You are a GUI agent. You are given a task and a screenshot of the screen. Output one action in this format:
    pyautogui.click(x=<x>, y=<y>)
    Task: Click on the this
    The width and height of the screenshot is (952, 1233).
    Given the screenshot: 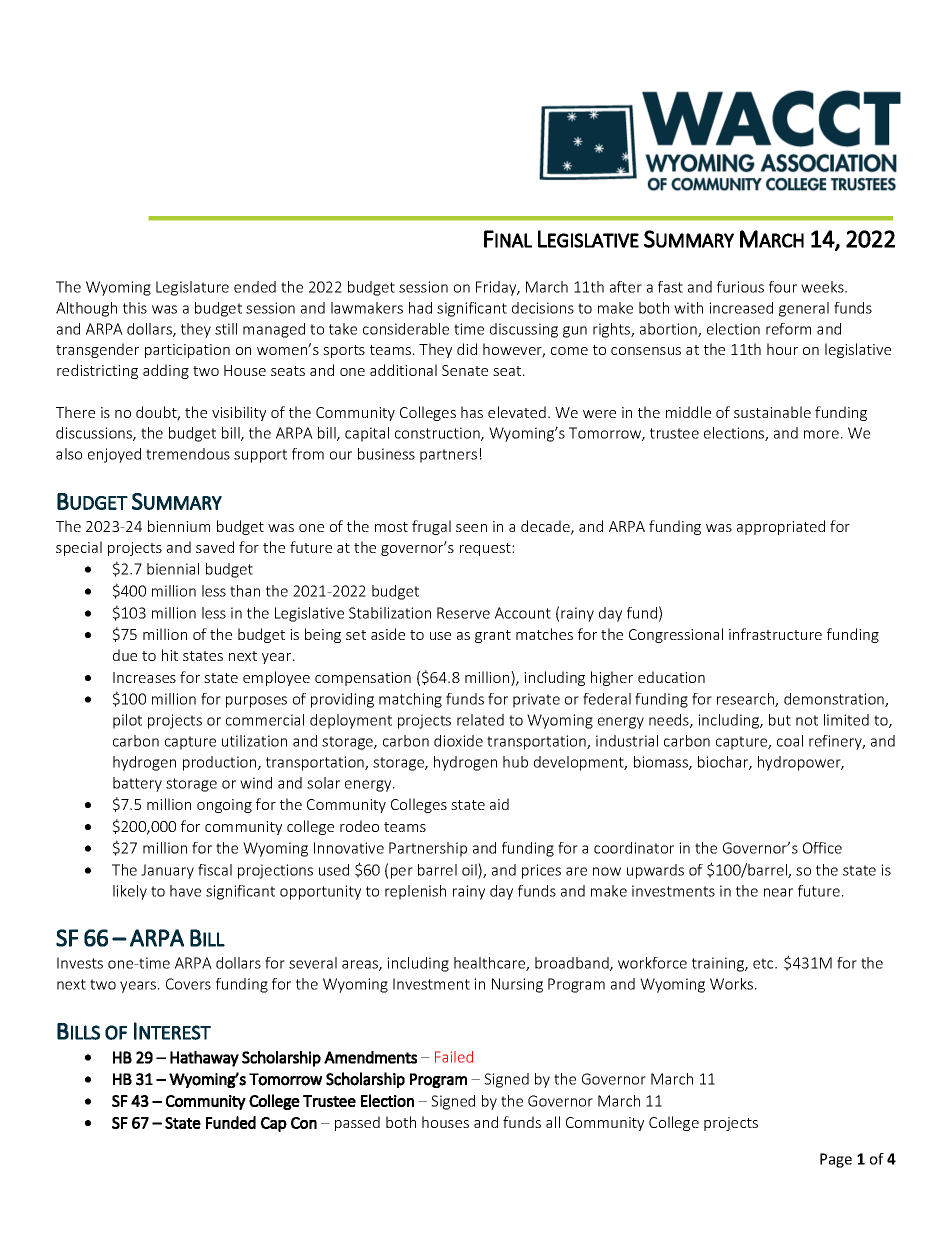 What is the action you would take?
    pyautogui.click(x=135, y=308)
